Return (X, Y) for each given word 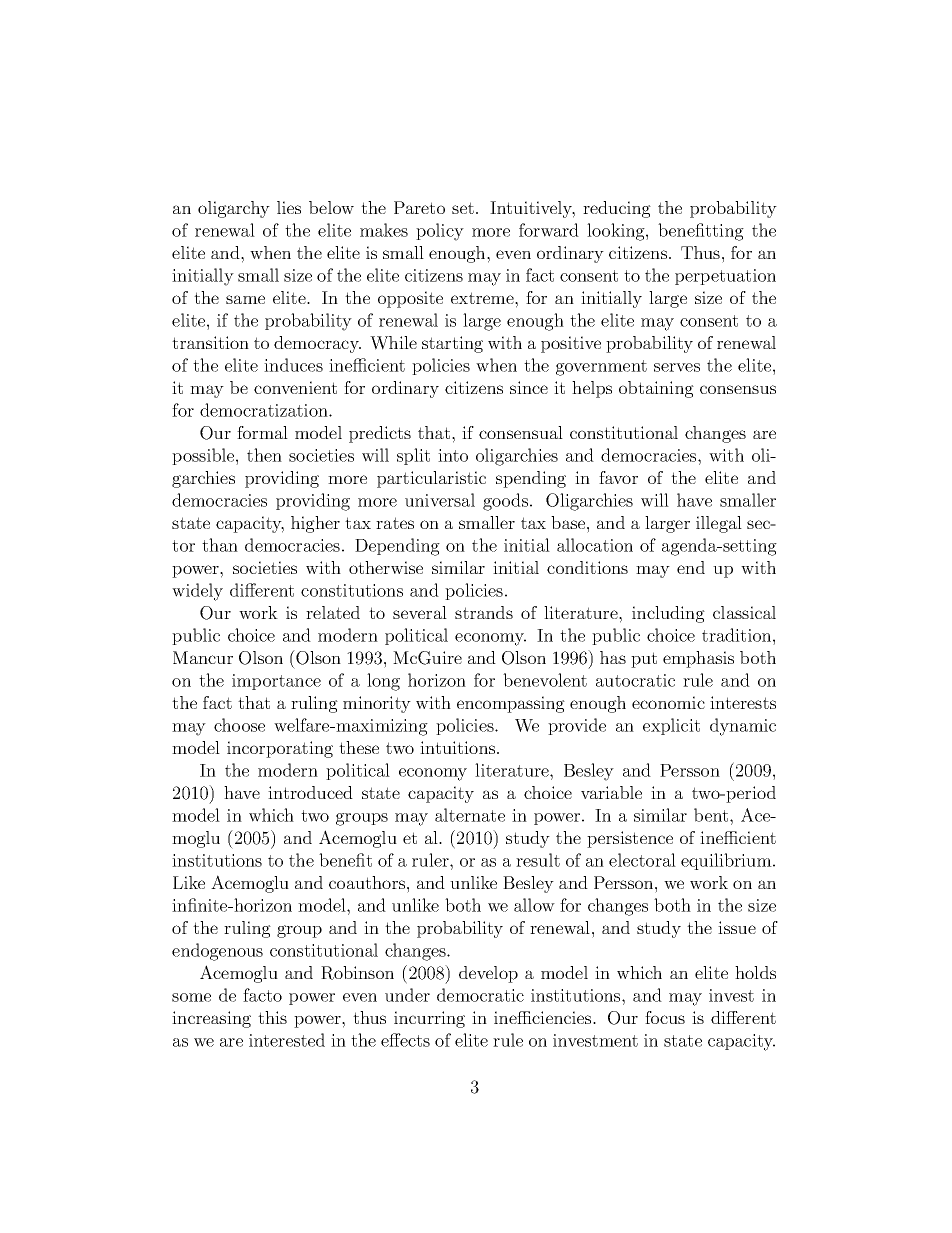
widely (197, 592)
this (272, 1017)
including (668, 614)
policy (440, 232)
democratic (480, 995)
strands (484, 612)
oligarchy (234, 209)
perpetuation (725, 277)
